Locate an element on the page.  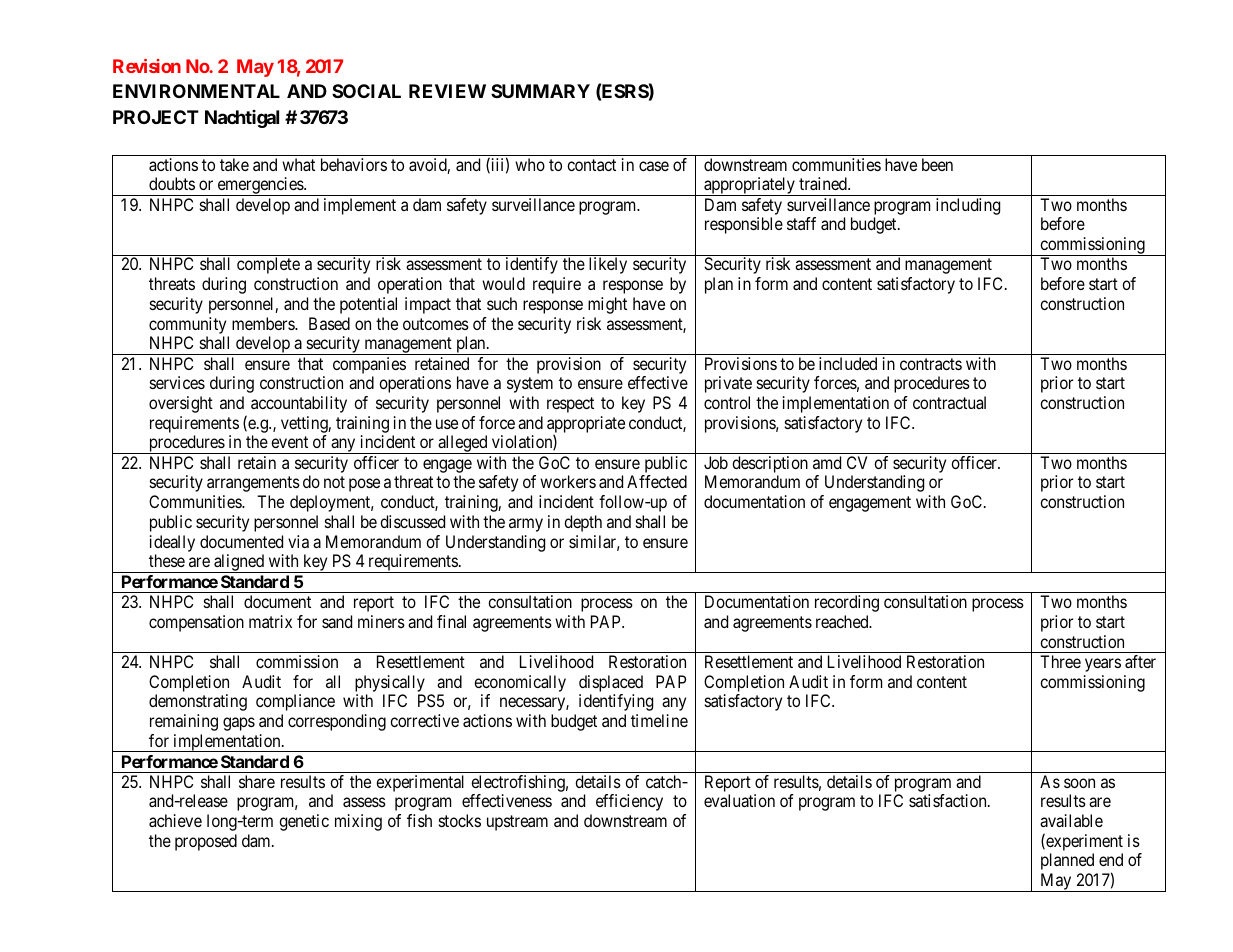
genetic is located at coordinates (304, 822).
